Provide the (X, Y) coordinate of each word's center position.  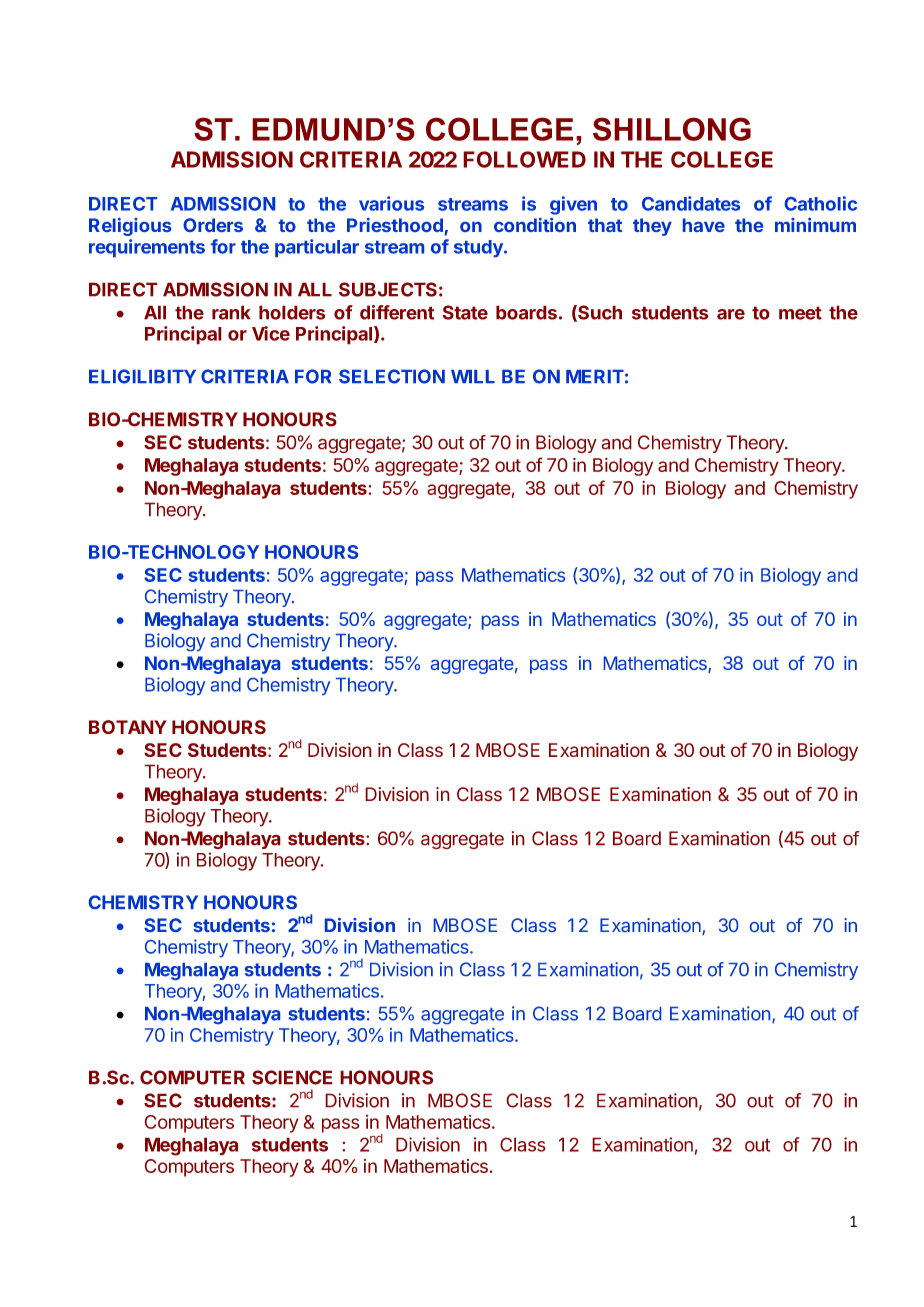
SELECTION (392, 376)
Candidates (691, 203)
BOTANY (128, 727)
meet (800, 313)
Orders (213, 225)
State (465, 312)
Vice (271, 333)
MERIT (595, 376)
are (731, 314)
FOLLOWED (524, 159)
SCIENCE (292, 1077)
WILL (473, 376)
